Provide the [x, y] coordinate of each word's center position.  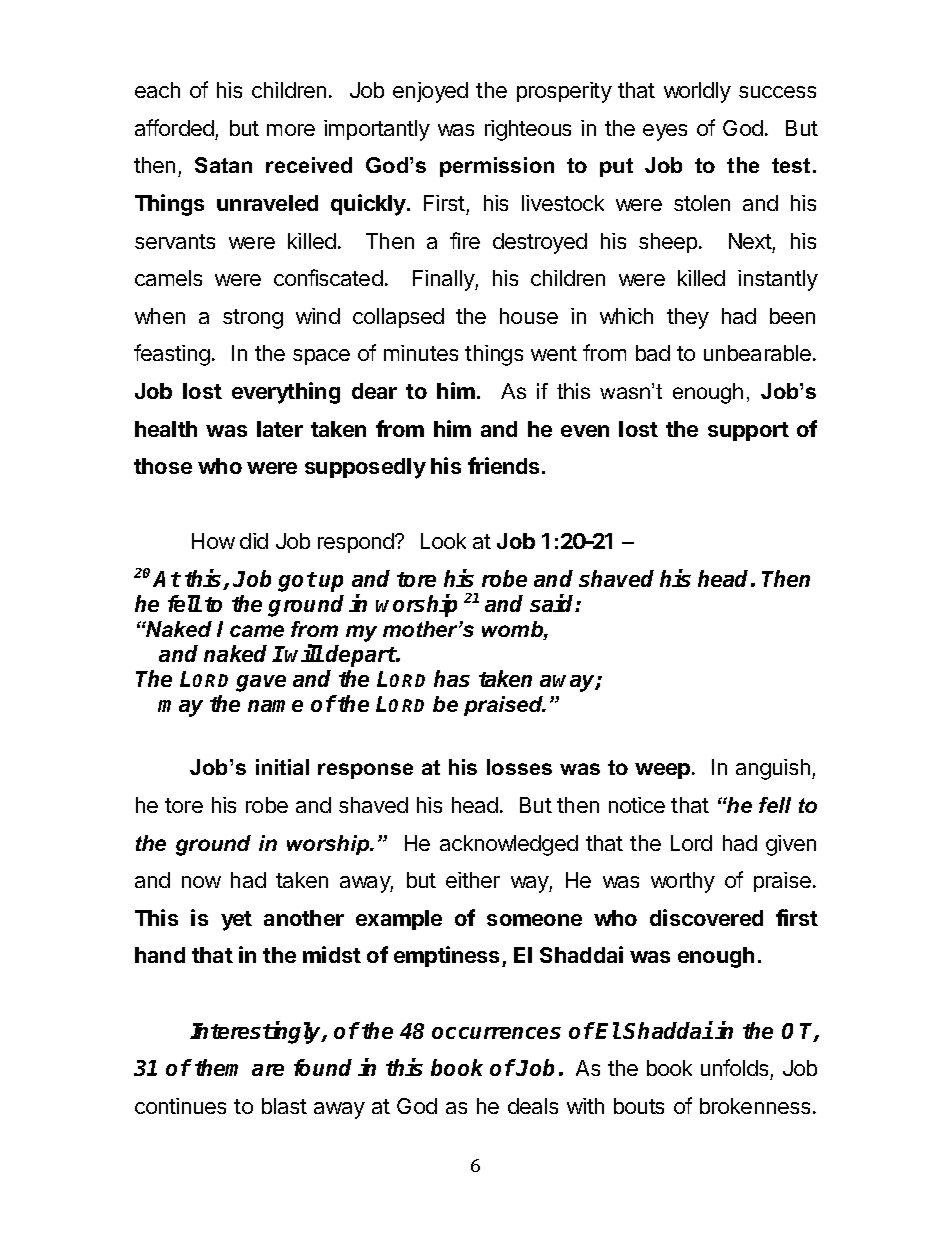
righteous [528, 130]
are [268, 1070]
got [297, 582]
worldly [697, 92]
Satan [223, 165]
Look [443, 541]
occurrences [496, 1033]
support [748, 431]
